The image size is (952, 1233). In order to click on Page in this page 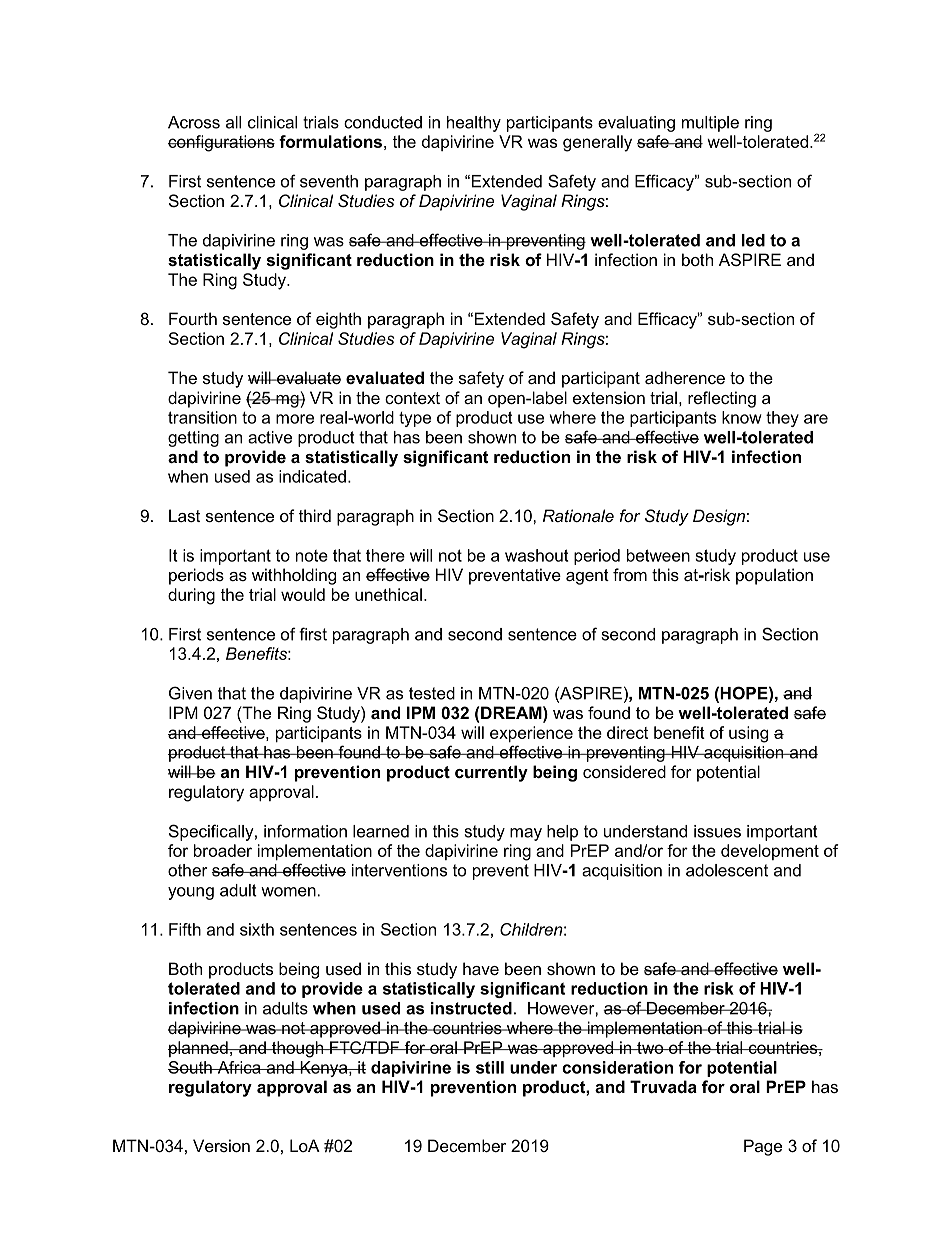, I will do `click(763, 1147)`.
